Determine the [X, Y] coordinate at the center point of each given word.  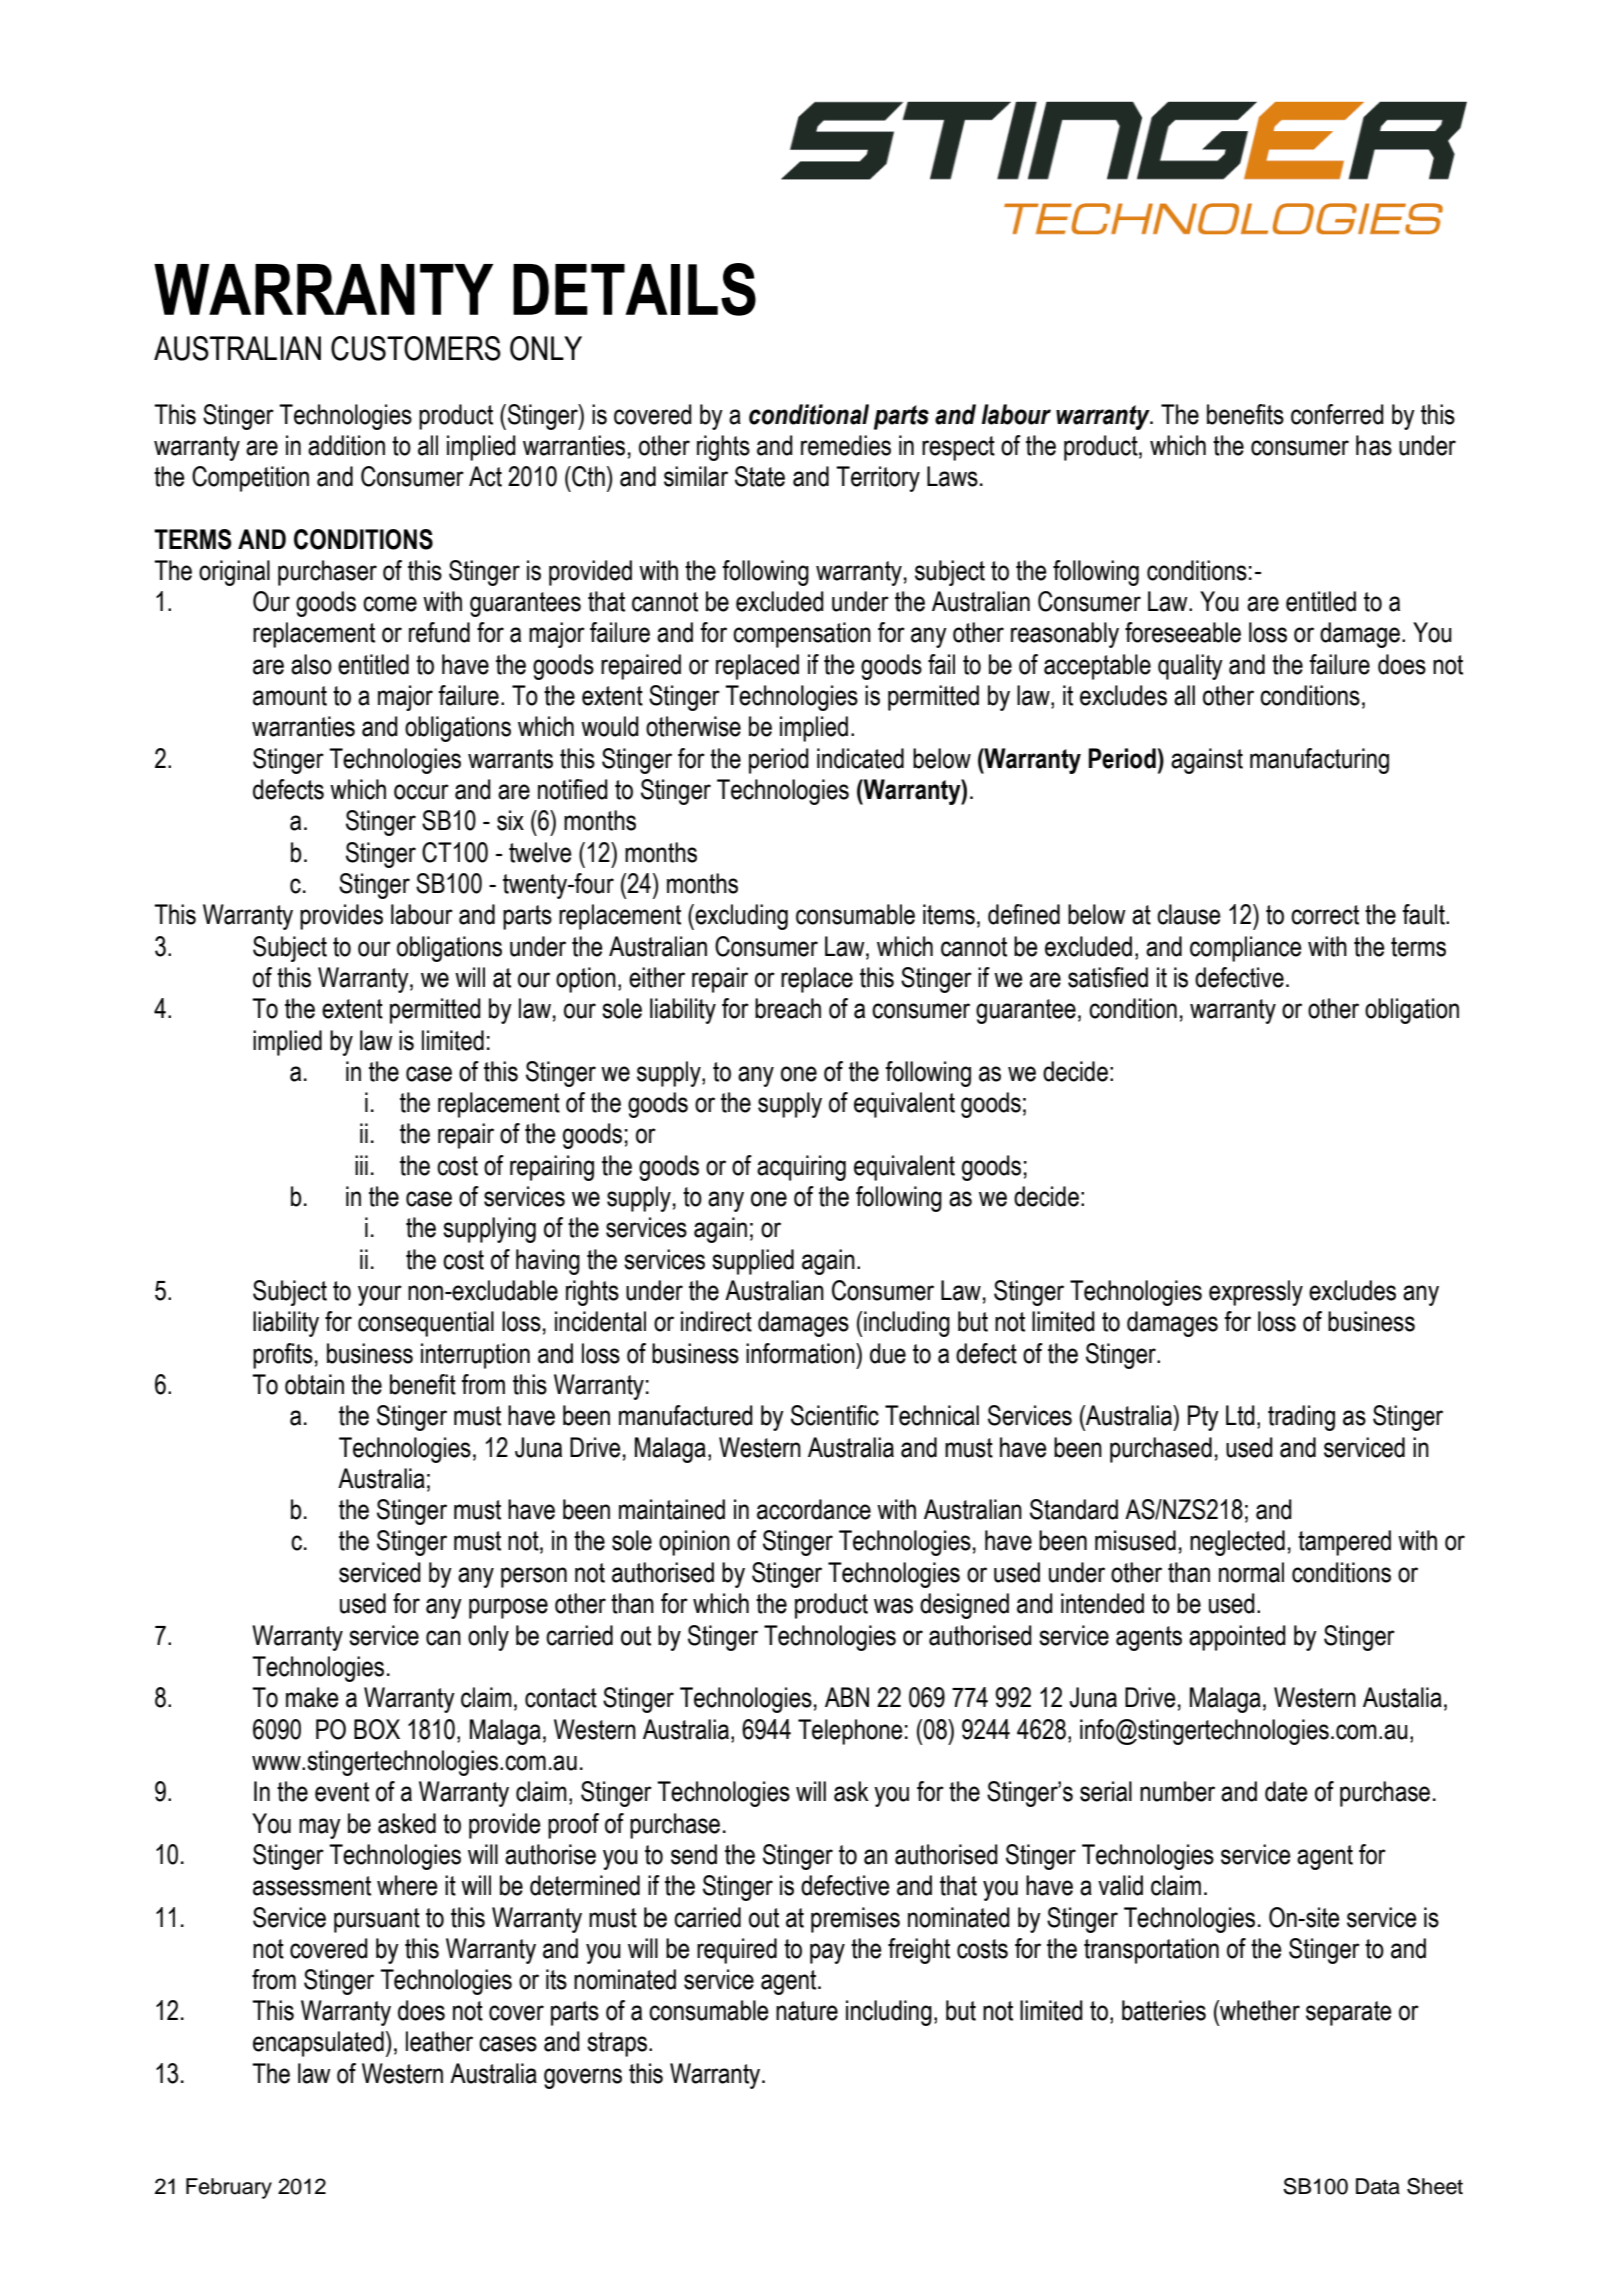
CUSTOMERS [416, 348]
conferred [1337, 414]
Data [1378, 2186]
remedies [846, 445]
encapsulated [318, 2044]
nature [807, 2011]
